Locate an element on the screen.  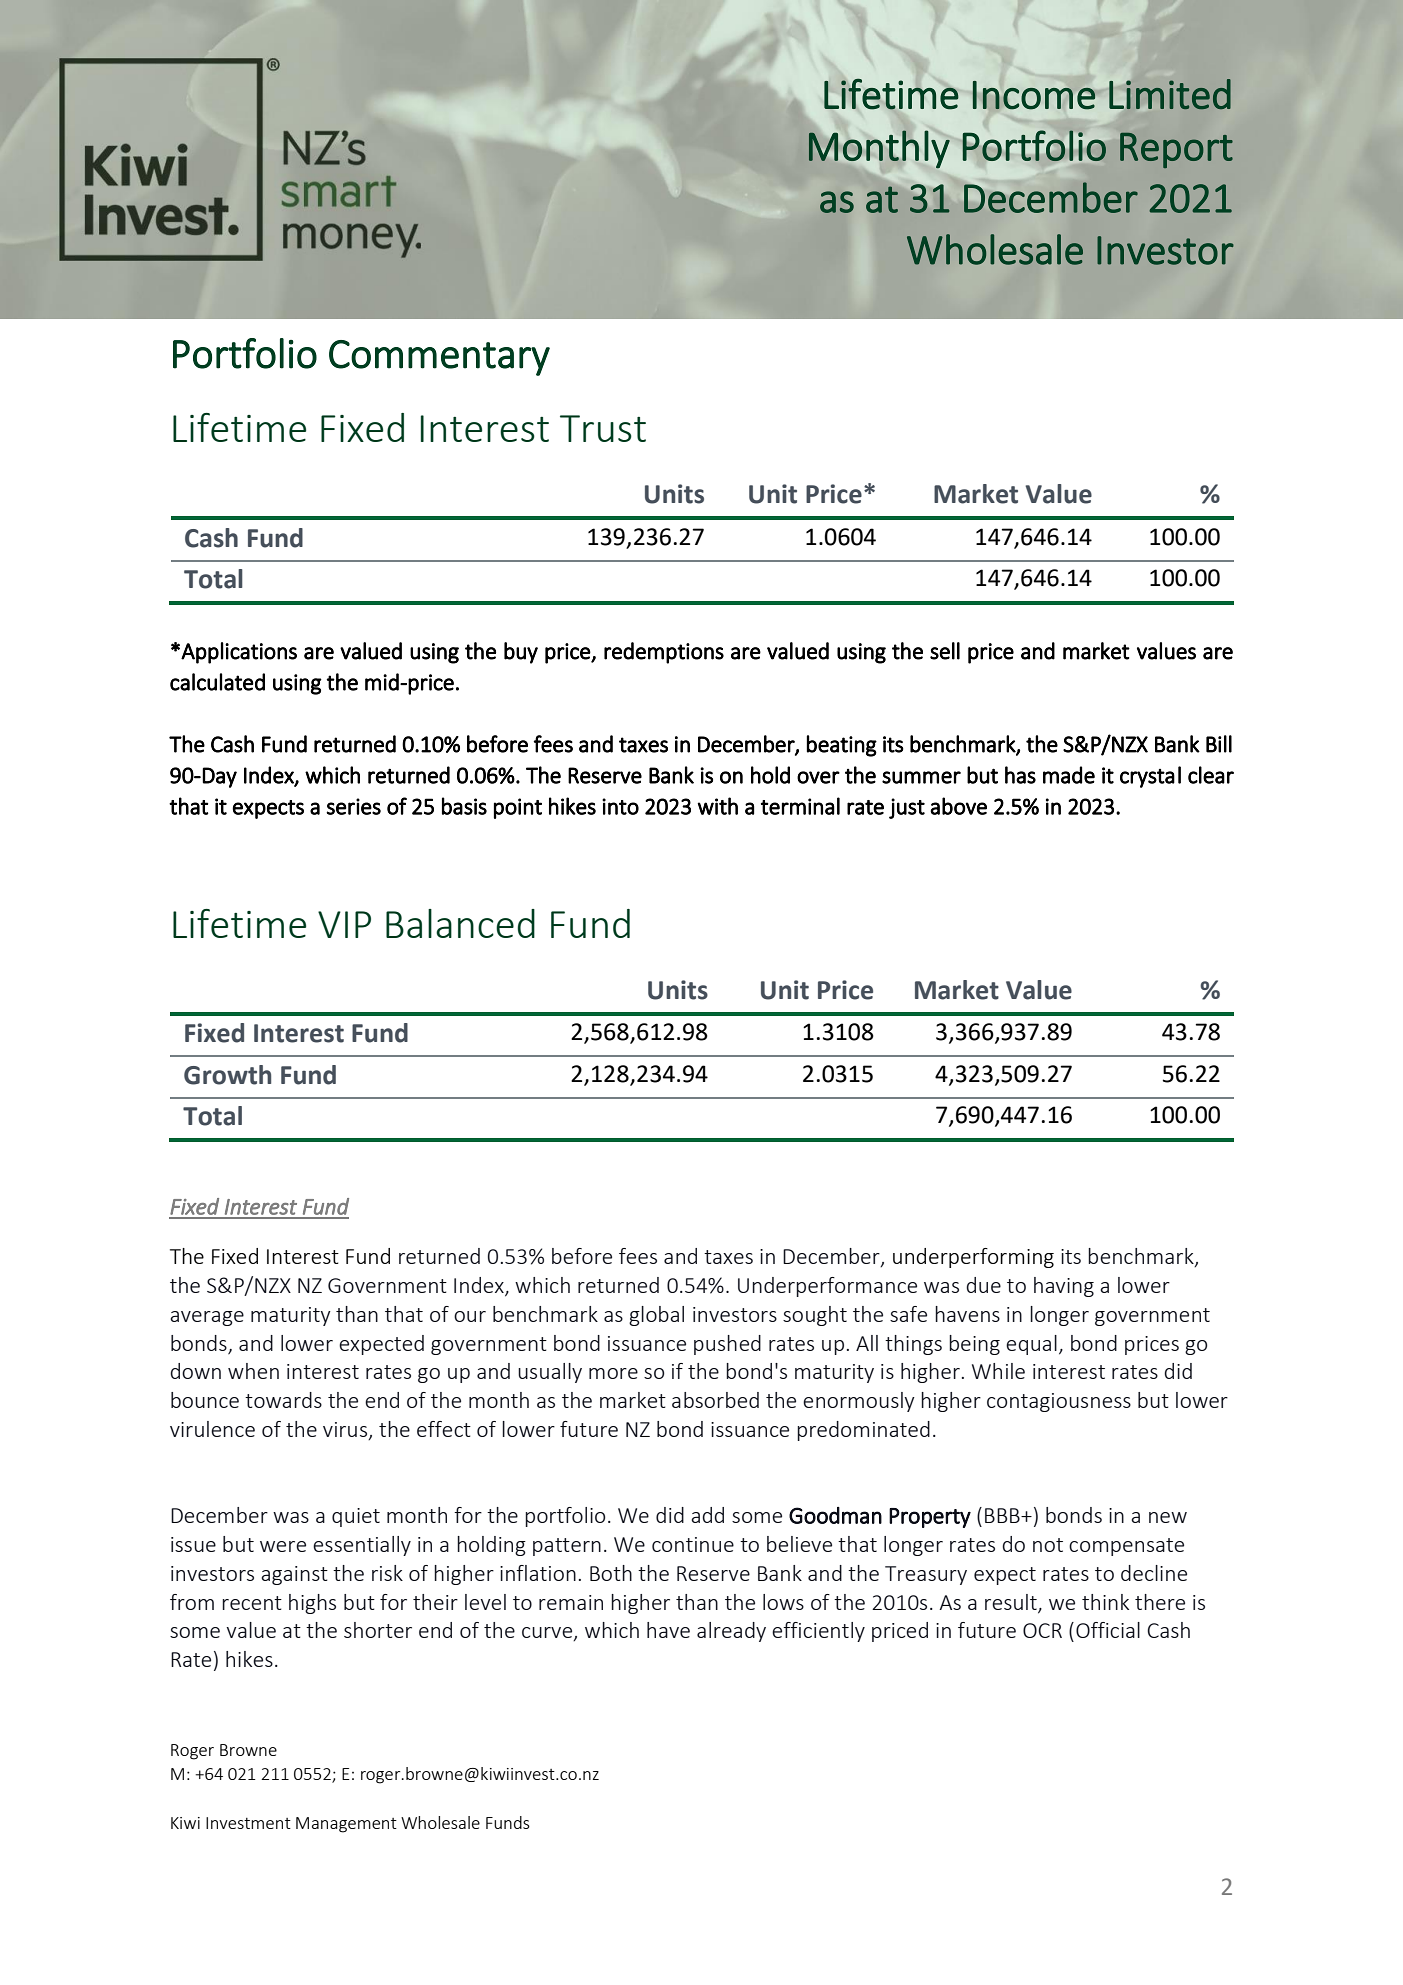
sell is located at coordinates (945, 651).
